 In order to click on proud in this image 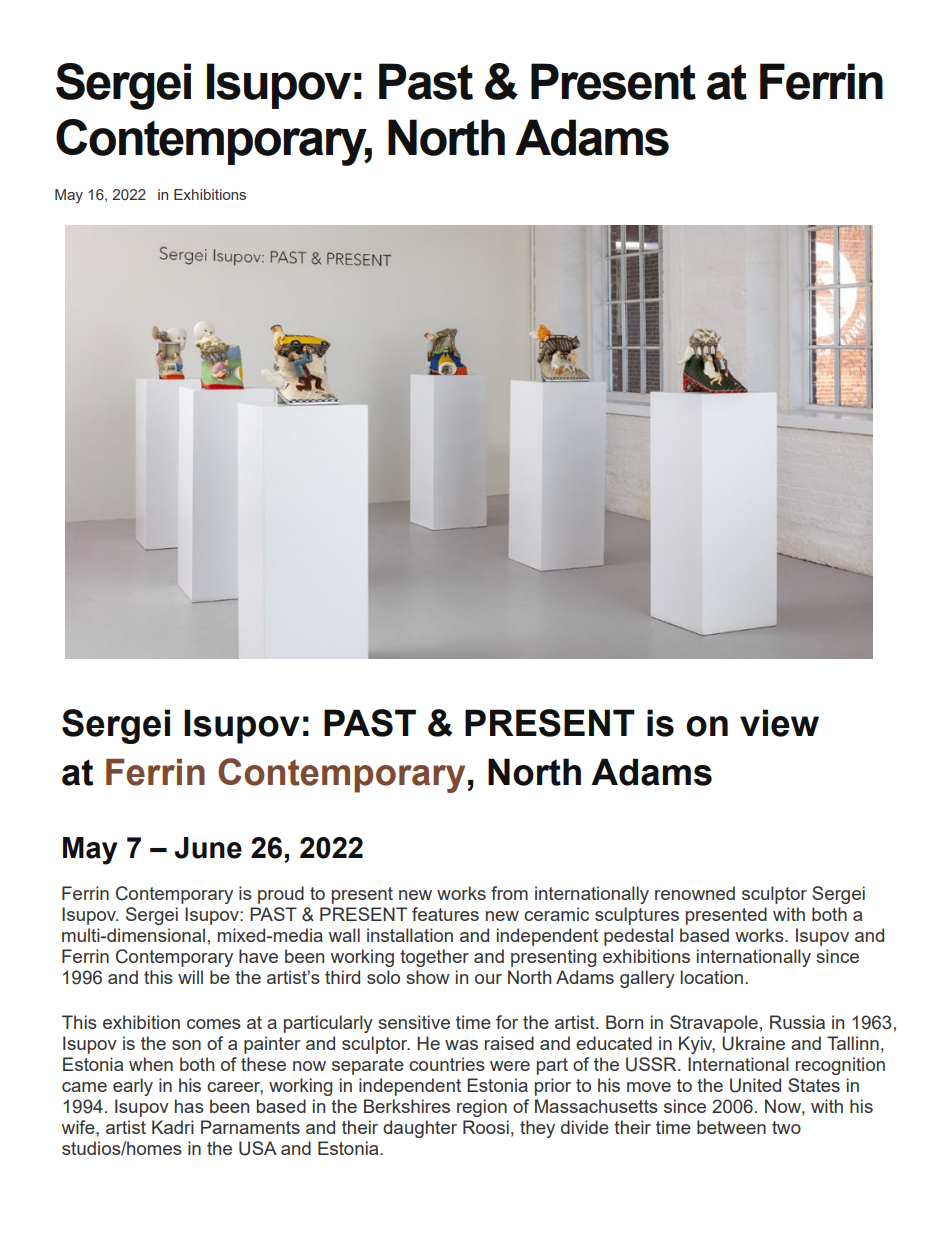, I will do `click(281, 895)`.
